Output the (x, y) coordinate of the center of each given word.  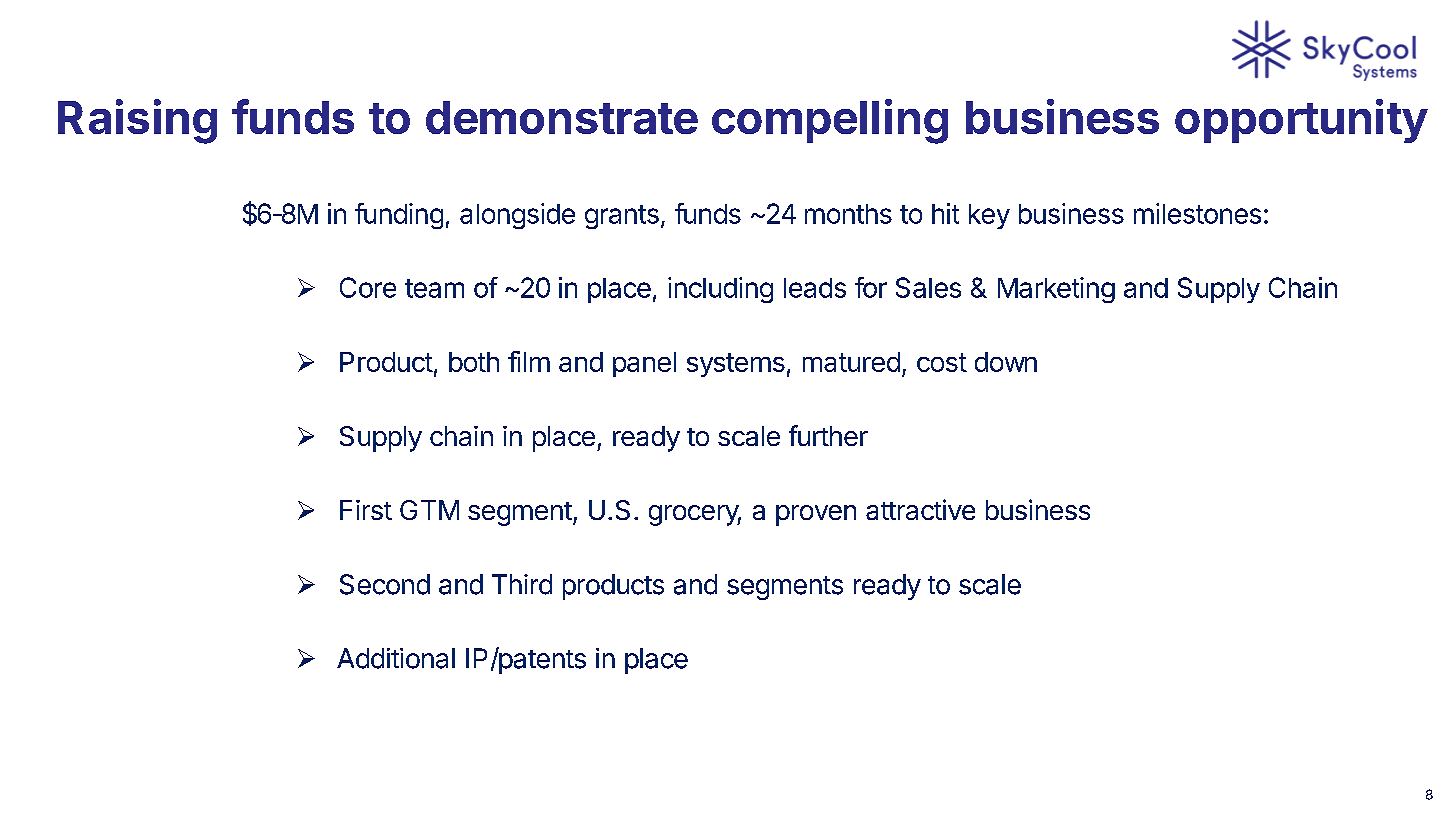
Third (522, 584)
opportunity (1301, 121)
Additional (396, 658)
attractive (920, 509)
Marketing (1056, 290)
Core (368, 287)
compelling (830, 121)
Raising (137, 121)
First (366, 510)
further (828, 435)
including (720, 290)
